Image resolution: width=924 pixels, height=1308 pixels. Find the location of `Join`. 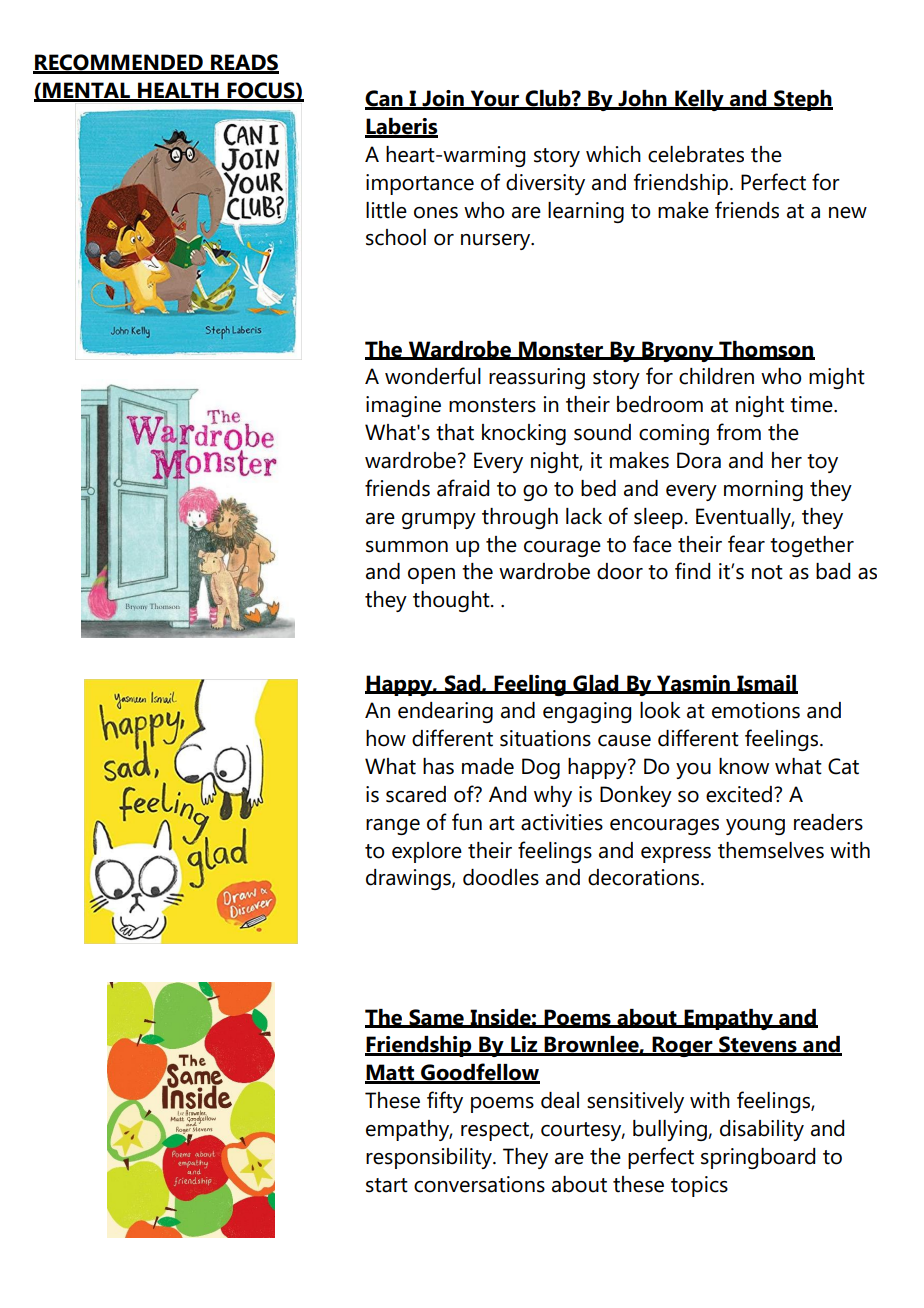

Join is located at coordinates (443, 99).
